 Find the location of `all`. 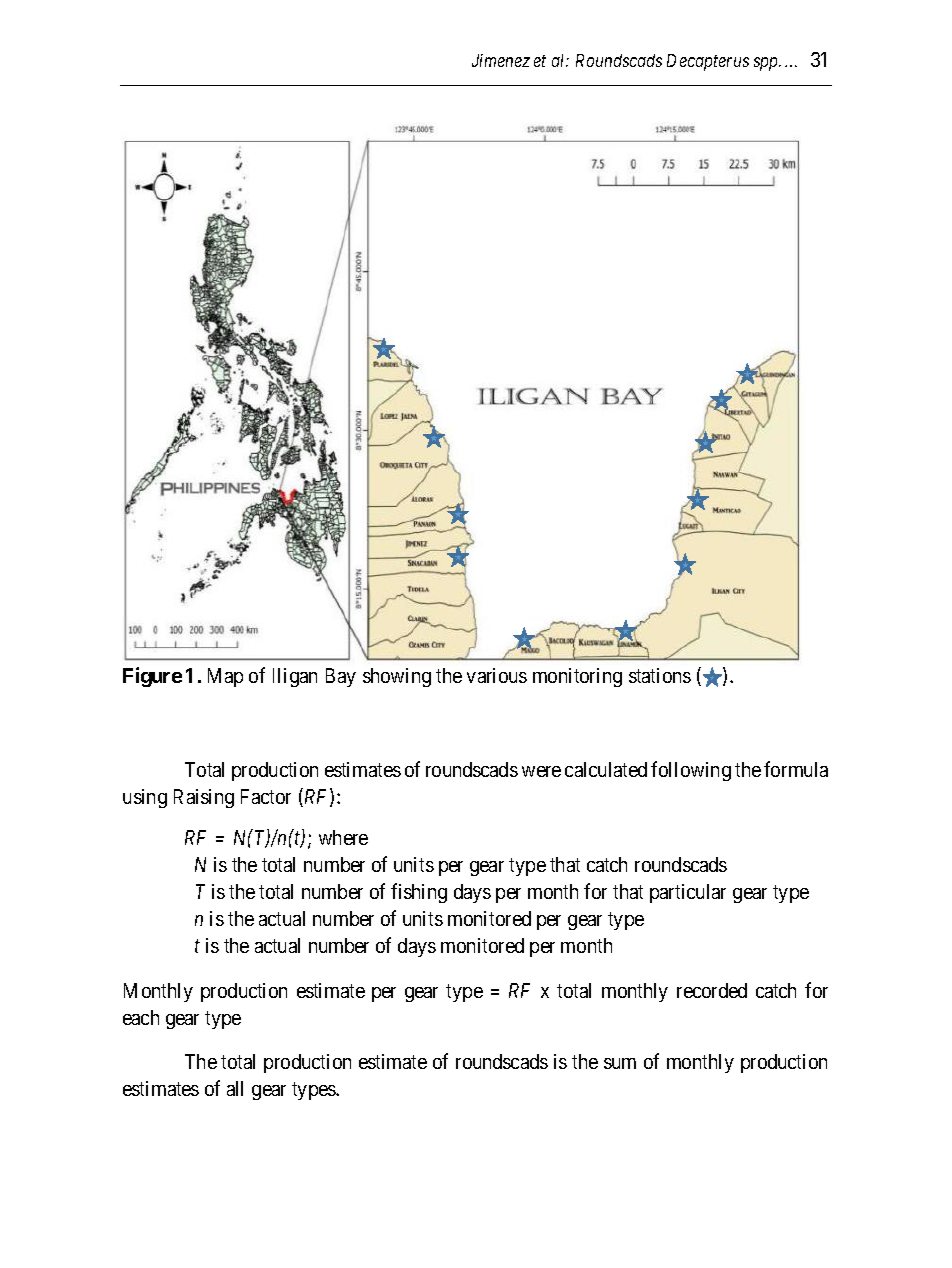

all is located at coordinates (235, 1088).
